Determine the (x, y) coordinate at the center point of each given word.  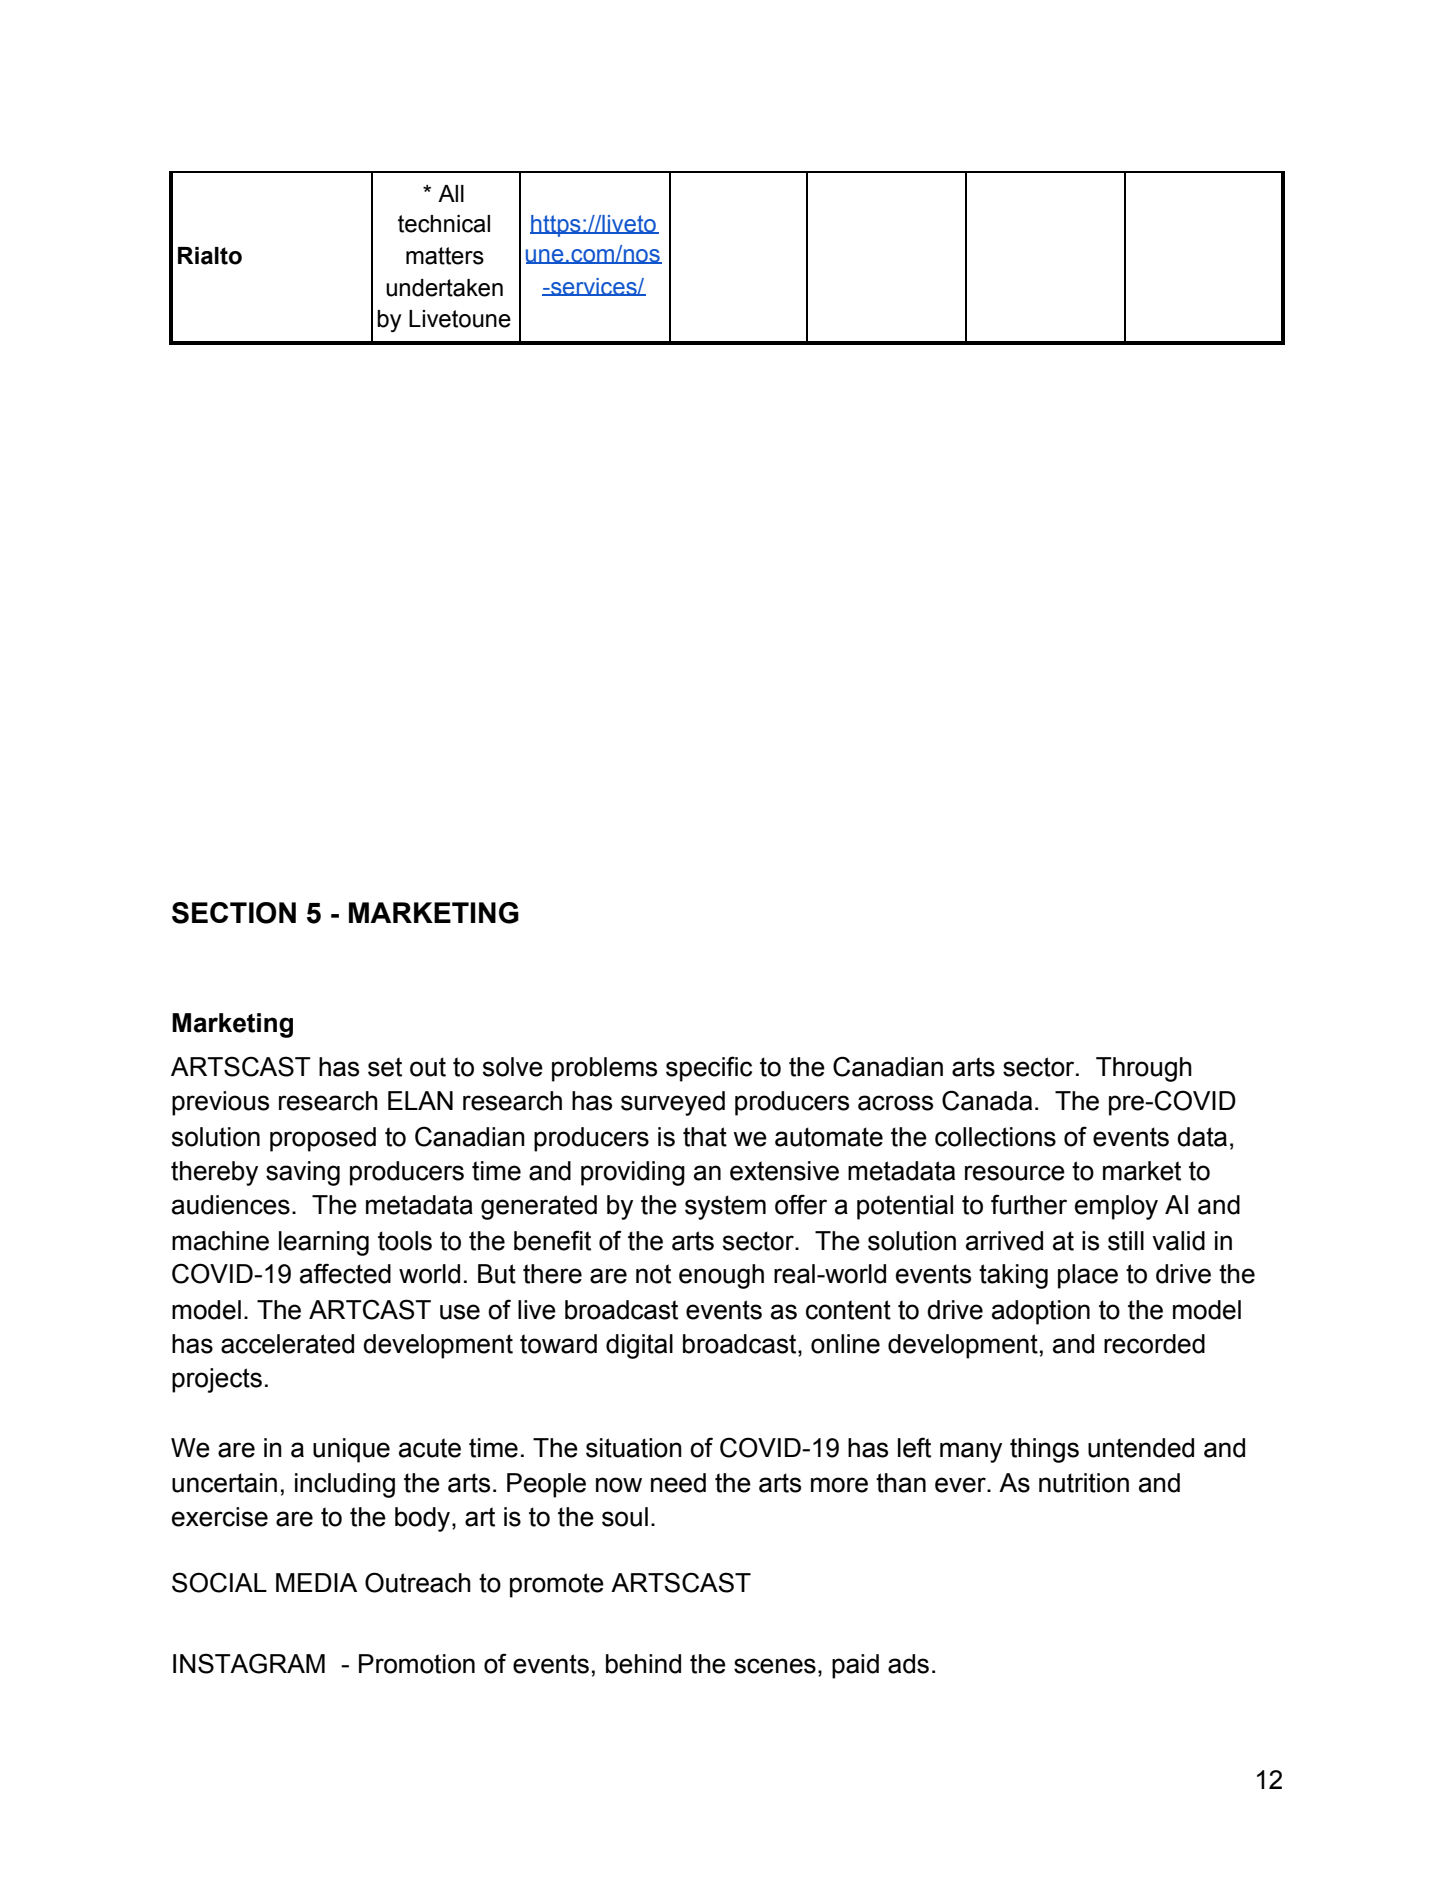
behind (643, 1664)
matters (445, 256)
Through (1144, 1069)
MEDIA (316, 1582)
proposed (323, 1139)
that (705, 1137)
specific (709, 1069)
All (451, 193)
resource (1015, 1173)
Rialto (210, 256)
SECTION (234, 913)
